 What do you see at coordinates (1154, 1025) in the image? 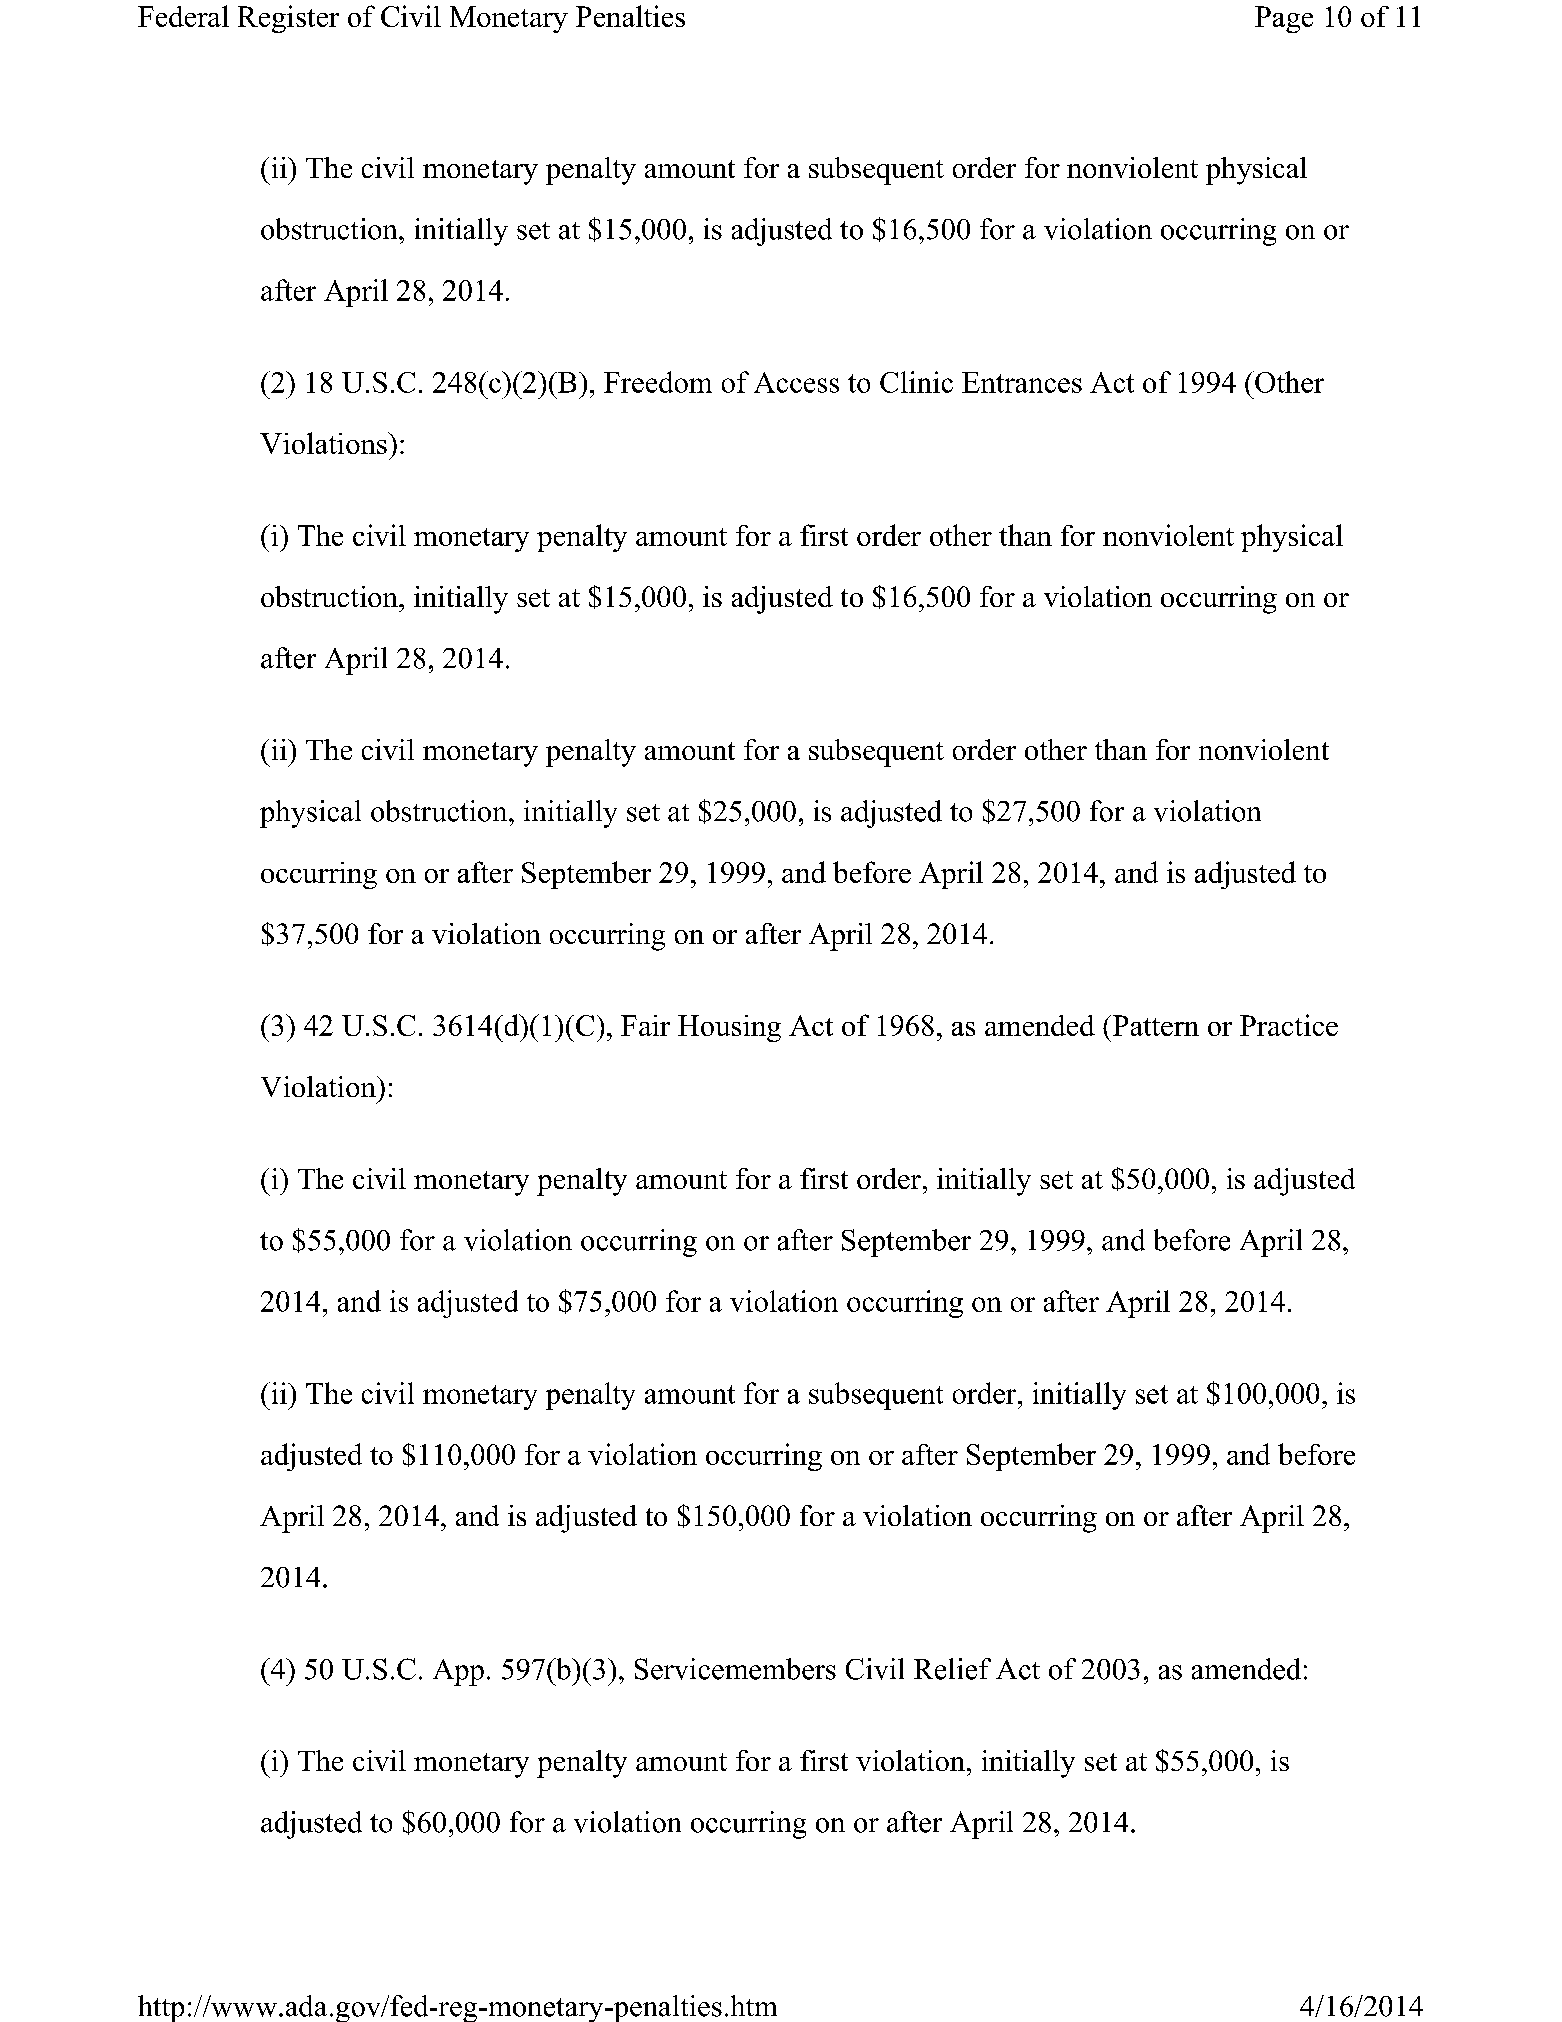
I see `Pattern` at bounding box center [1154, 1025].
